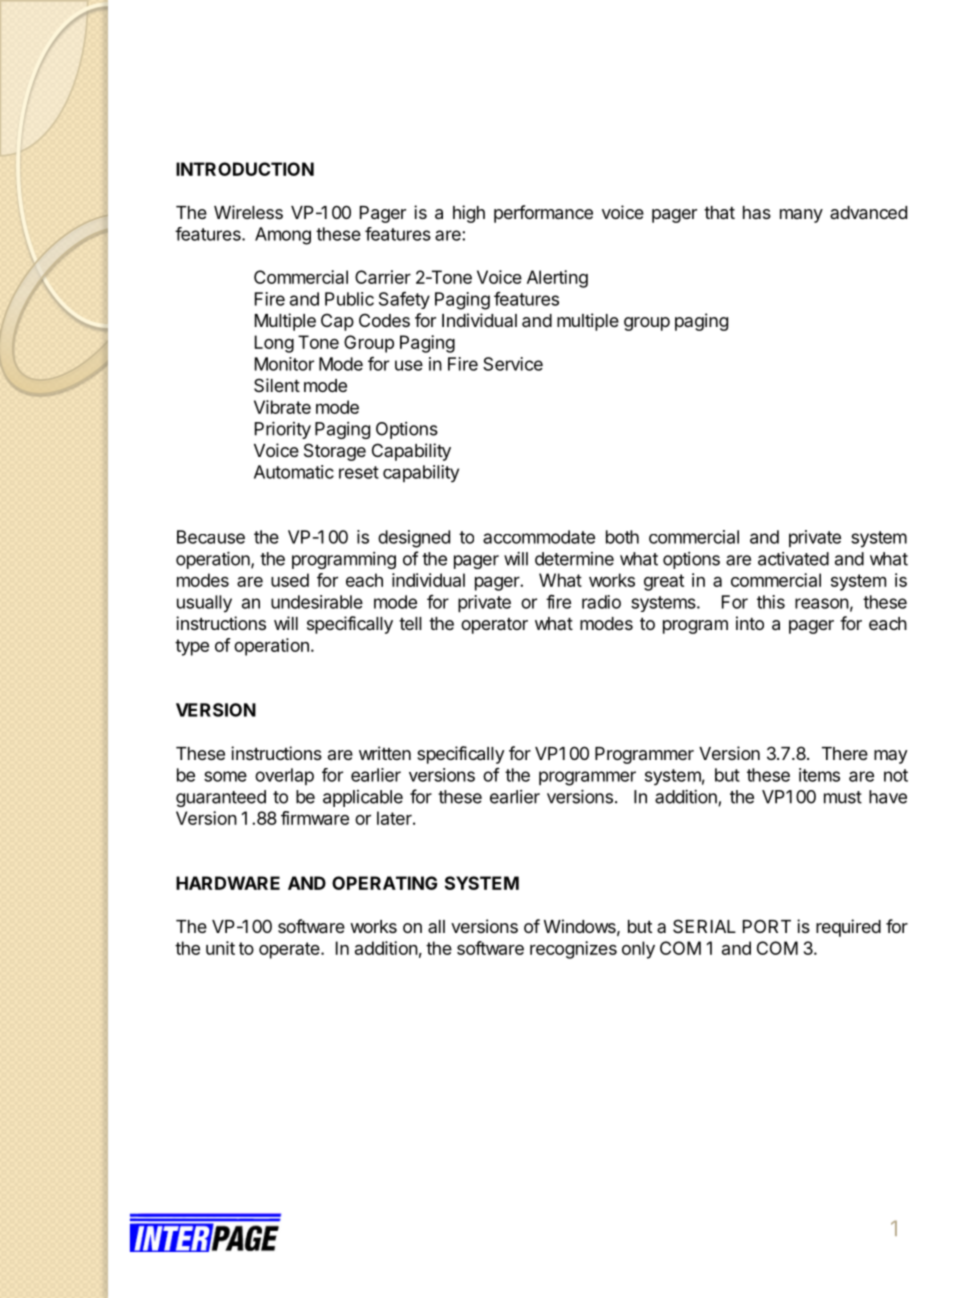  Describe the element at coordinates (543, 214) in the document. I see `performance` at that location.
